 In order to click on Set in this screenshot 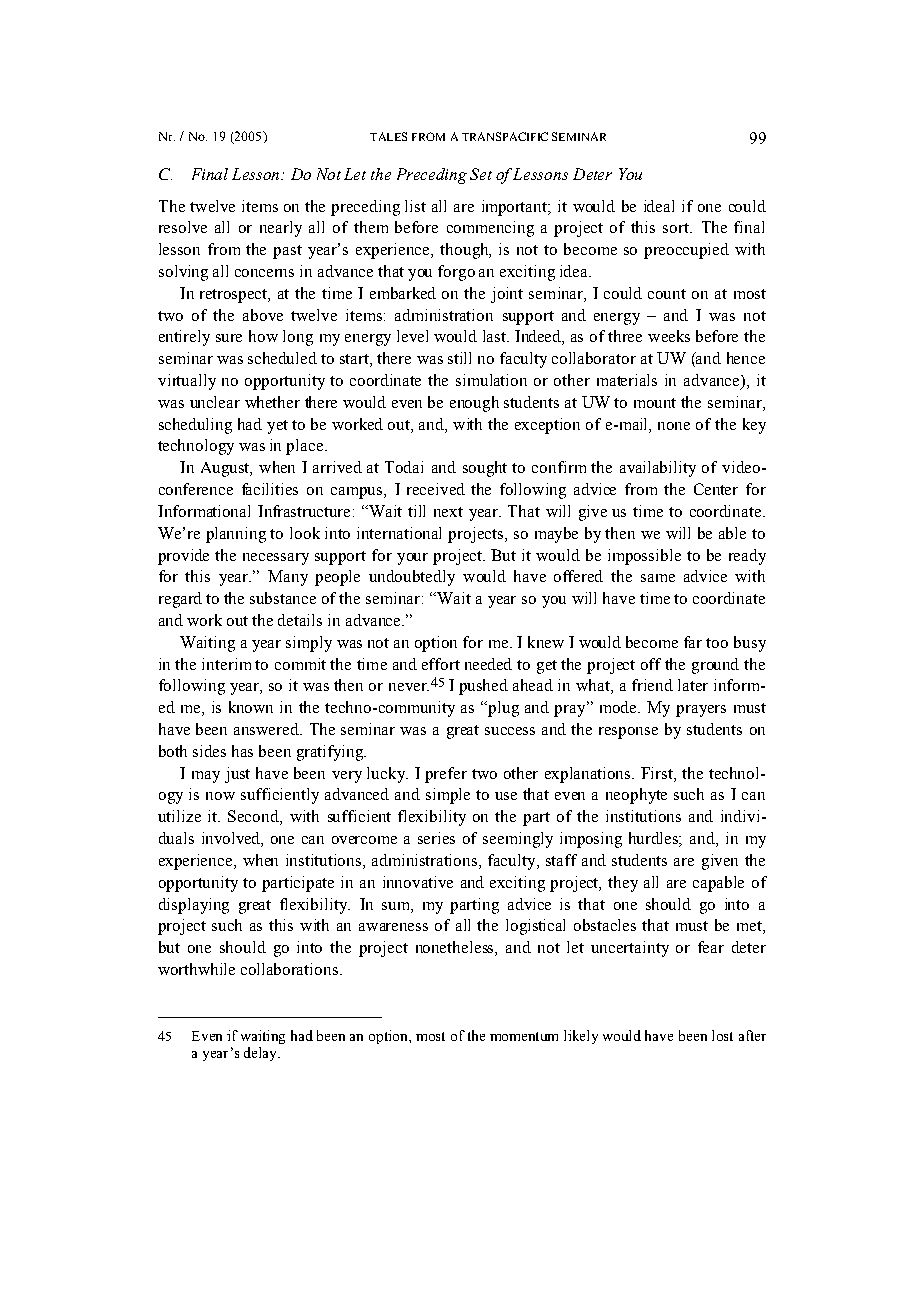, I will do `click(481, 174)`.
